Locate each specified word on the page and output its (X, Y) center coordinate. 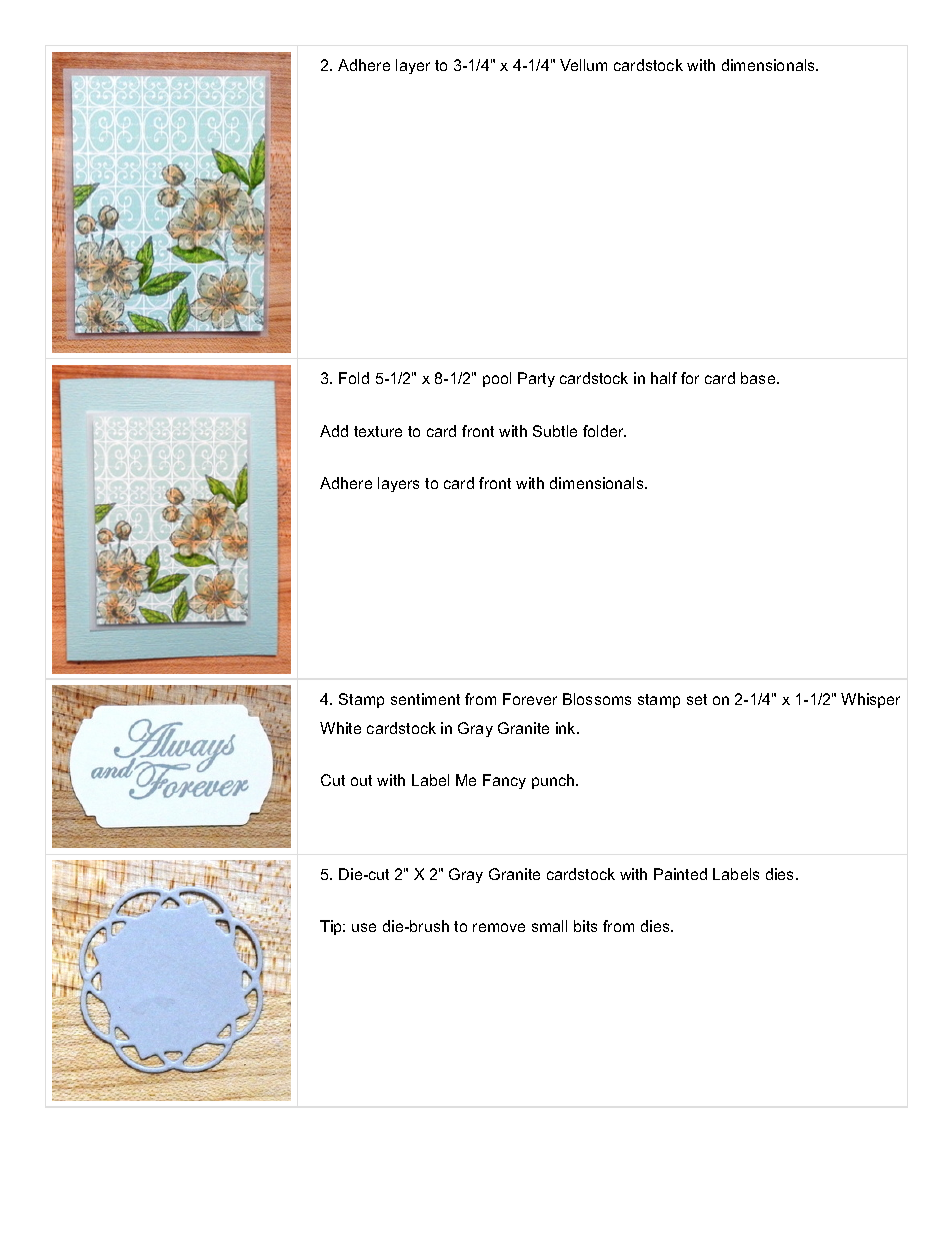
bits (585, 926)
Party (536, 379)
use (364, 927)
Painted (680, 874)
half (664, 378)
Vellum (583, 65)
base (759, 378)
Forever (530, 699)
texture (378, 431)
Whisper (870, 700)
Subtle (555, 431)
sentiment (425, 699)
